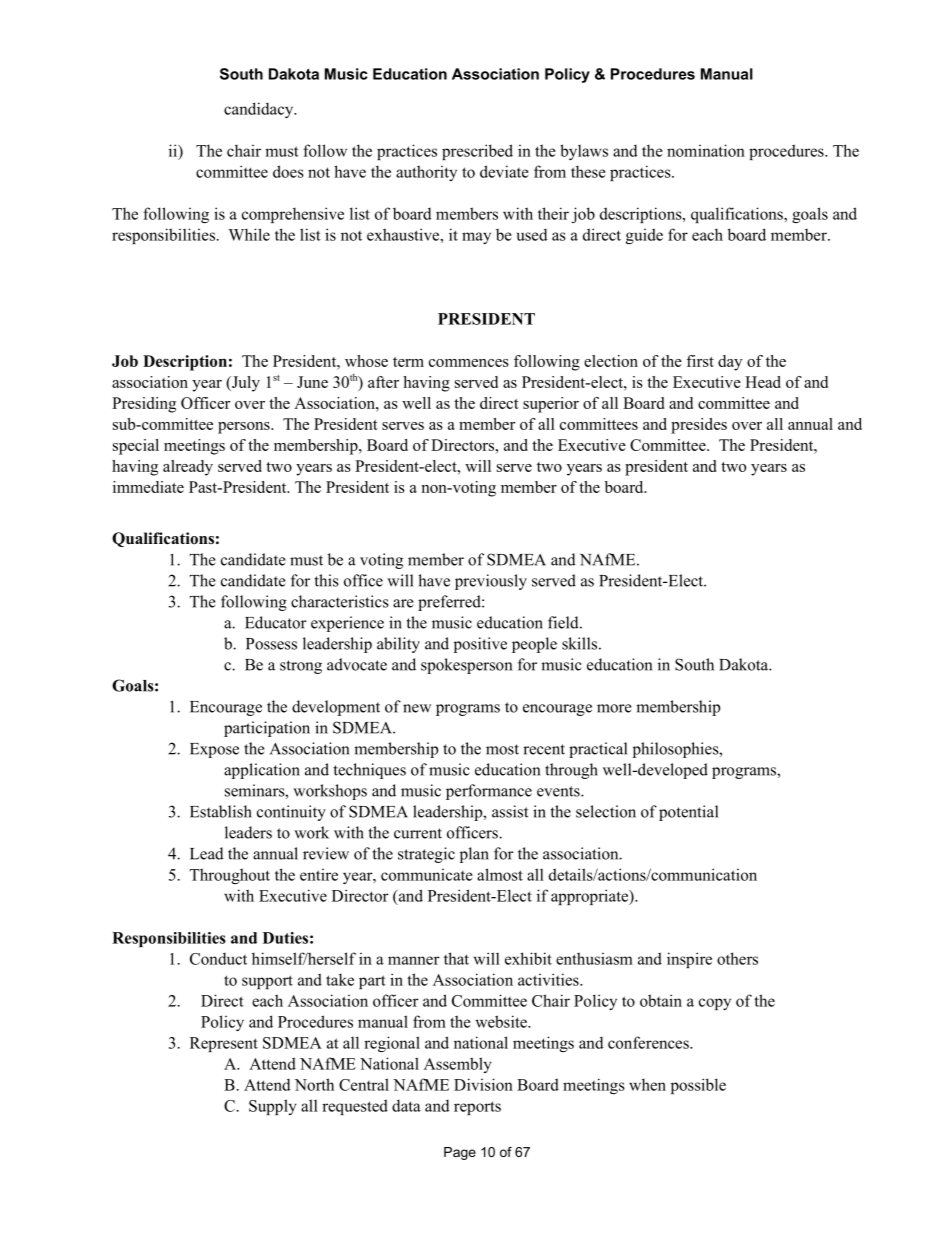 This page has width=952, height=1233. I want to click on presides, so click(699, 426).
